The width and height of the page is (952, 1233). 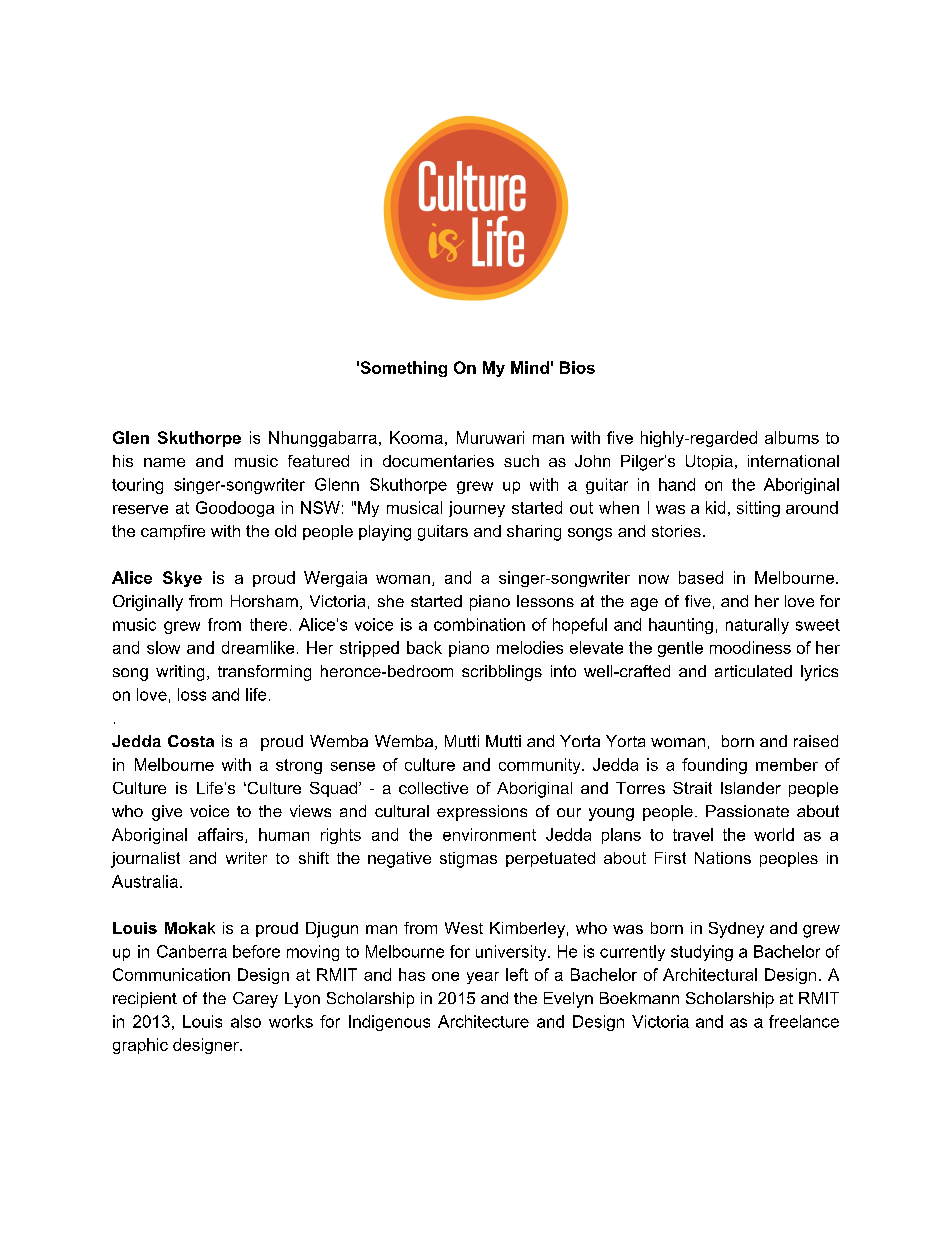 I want to click on albums, so click(x=792, y=437).
